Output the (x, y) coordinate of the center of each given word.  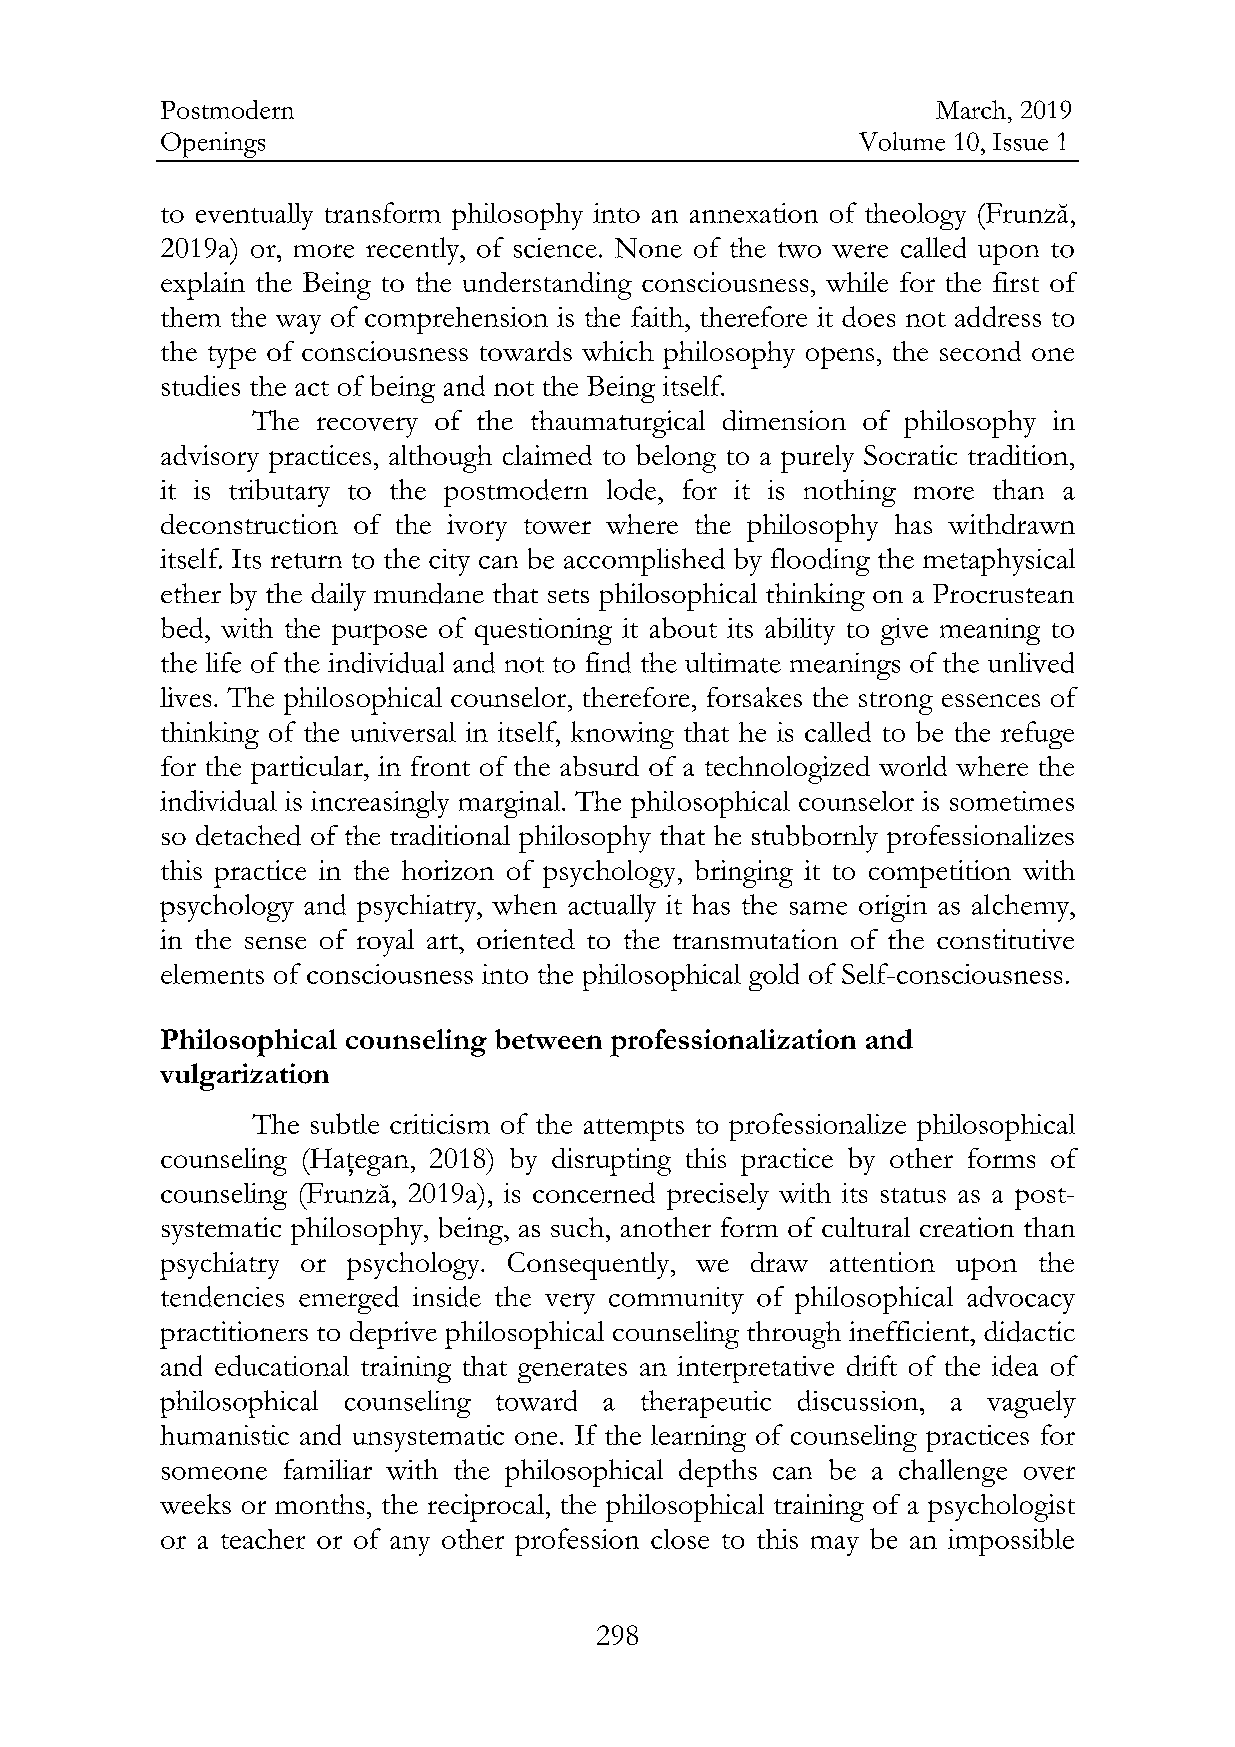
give (904, 631)
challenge (953, 1473)
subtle (345, 1123)
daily (338, 597)
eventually (254, 216)
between (548, 1039)
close (680, 1539)
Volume (902, 141)
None (648, 248)
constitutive (1005, 939)
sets (568, 596)
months (319, 1504)
